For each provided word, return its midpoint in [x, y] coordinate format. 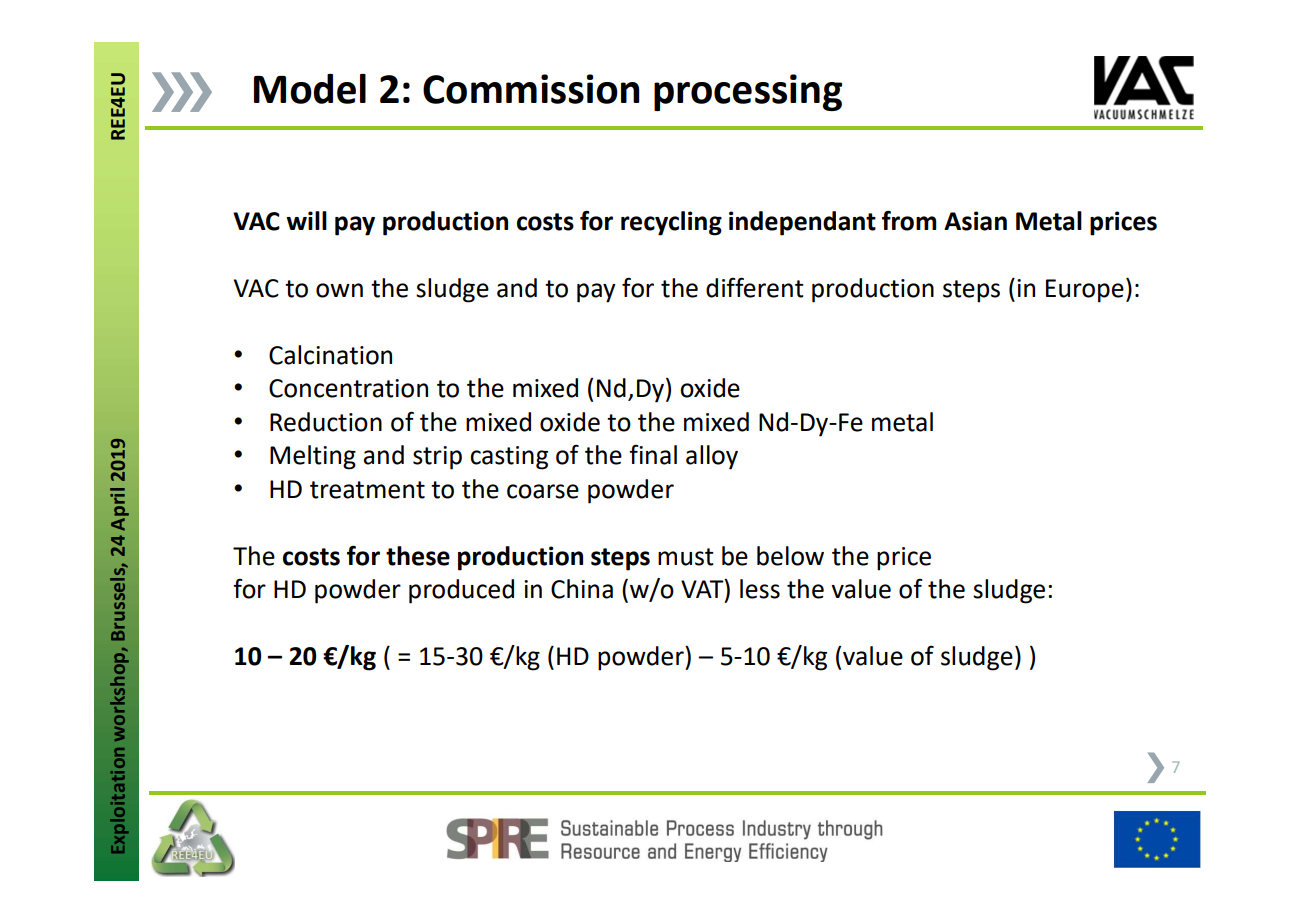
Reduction [326, 422]
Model [310, 89]
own [339, 290]
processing [748, 92]
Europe [1085, 291]
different [755, 287]
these [418, 556]
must [686, 557]
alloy [712, 457]
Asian [975, 221]
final [653, 455]
